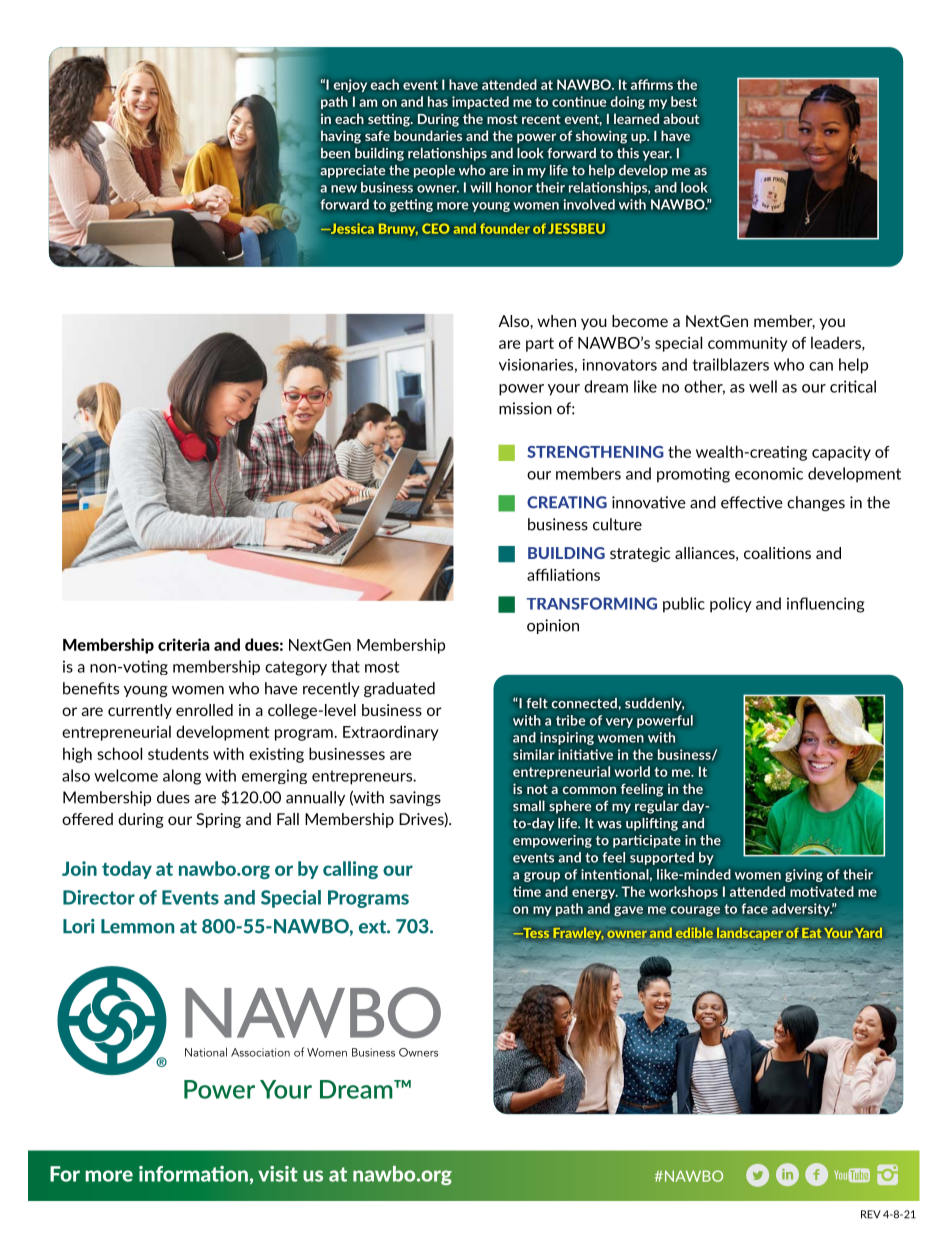 Image resolution: width=952 pixels, height=1233 pixels. What do you see at coordinates (681, 118) in the page?
I see `about` at bounding box center [681, 118].
